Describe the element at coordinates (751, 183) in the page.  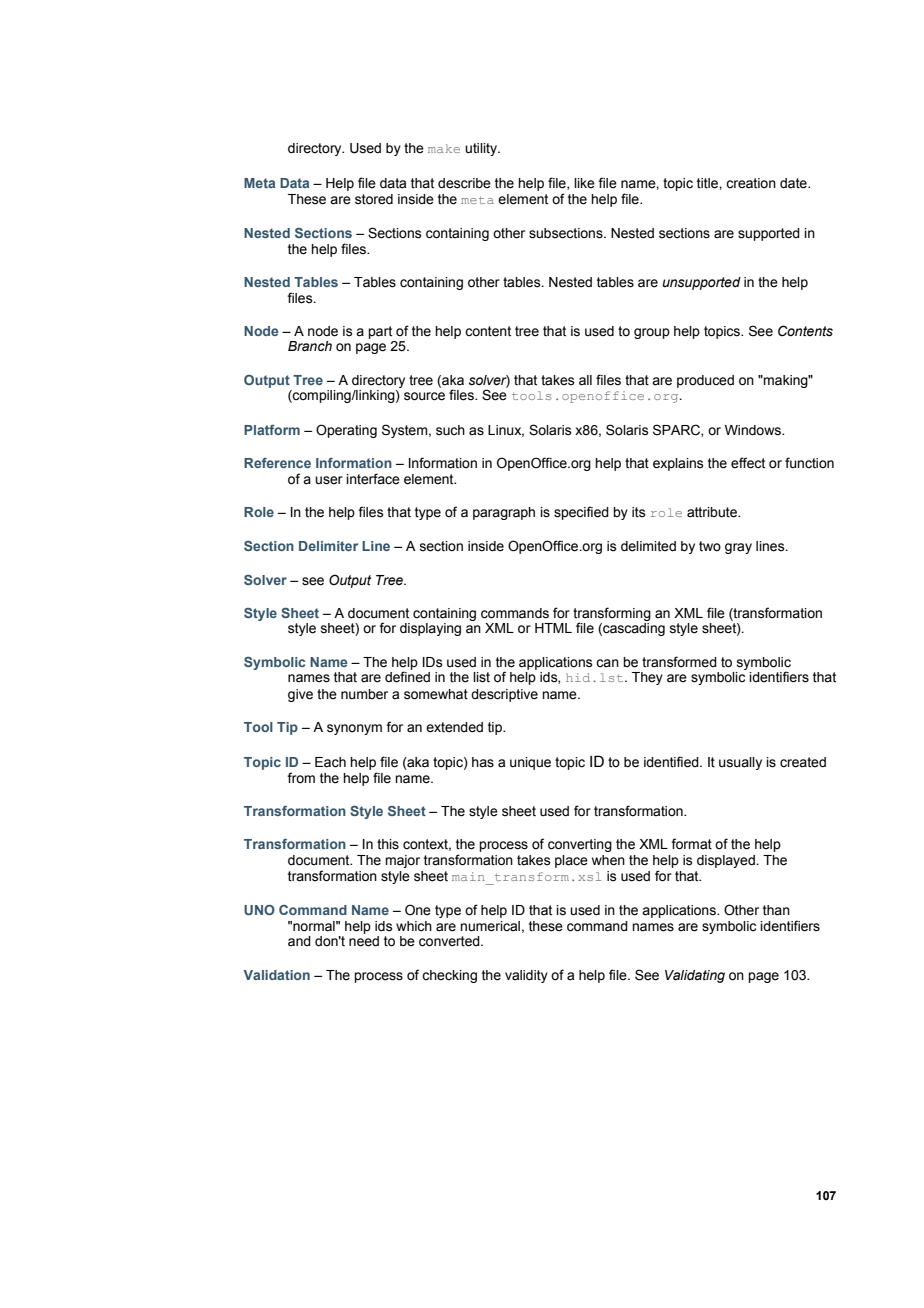
I see `creation` at that location.
